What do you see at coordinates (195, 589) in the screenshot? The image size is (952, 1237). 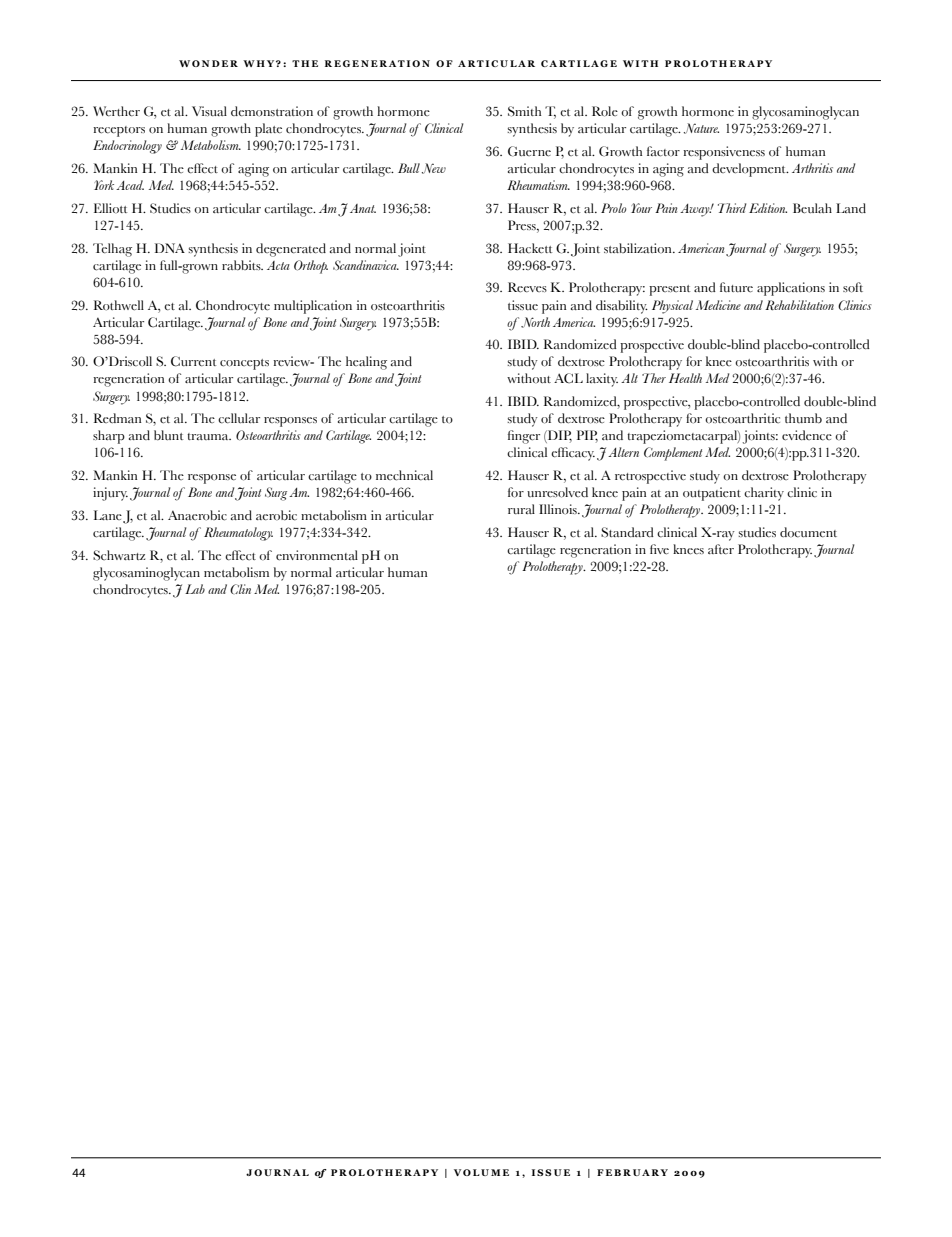 I see `Lab` at bounding box center [195, 589].
